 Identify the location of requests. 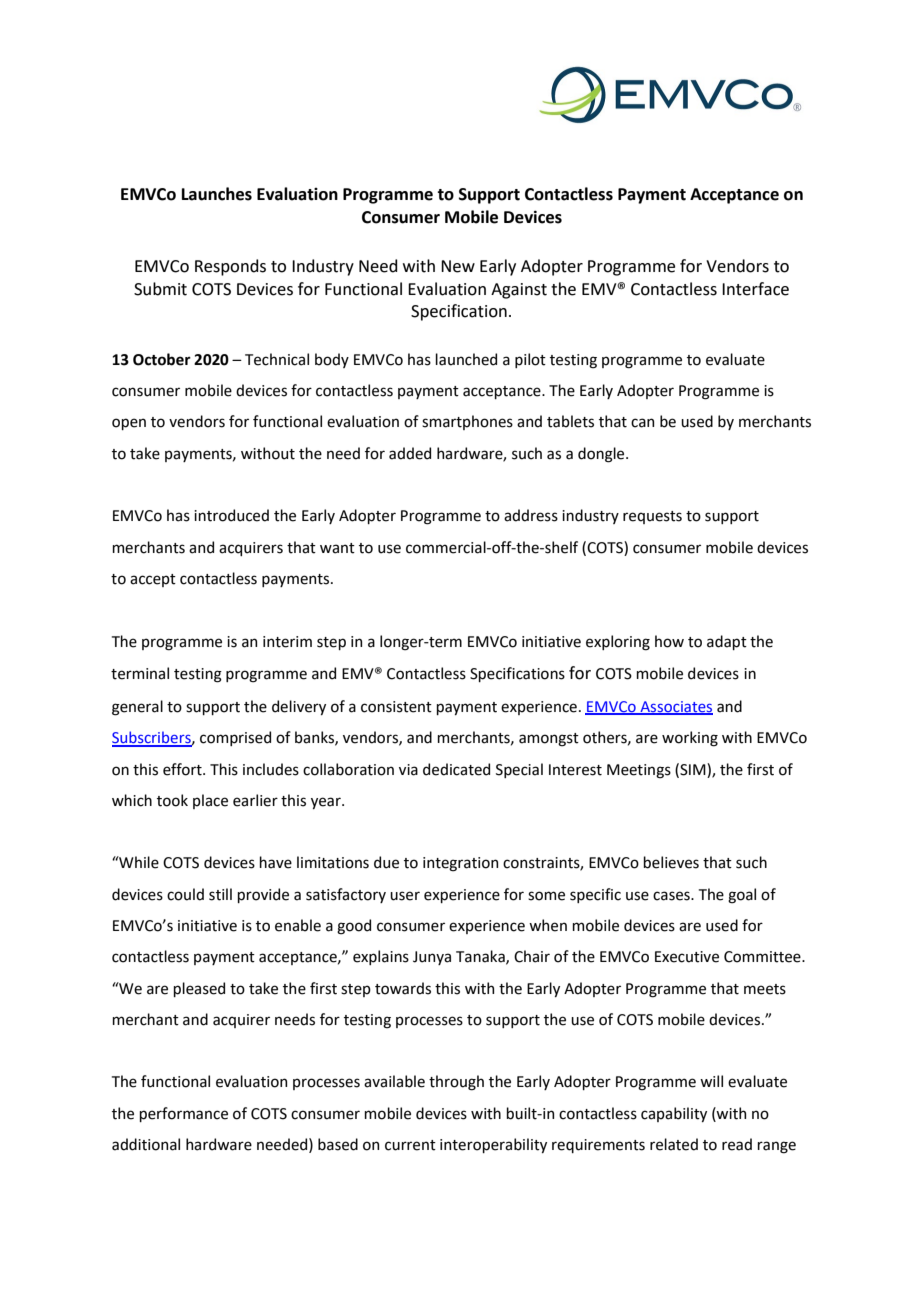
(652, 517).
